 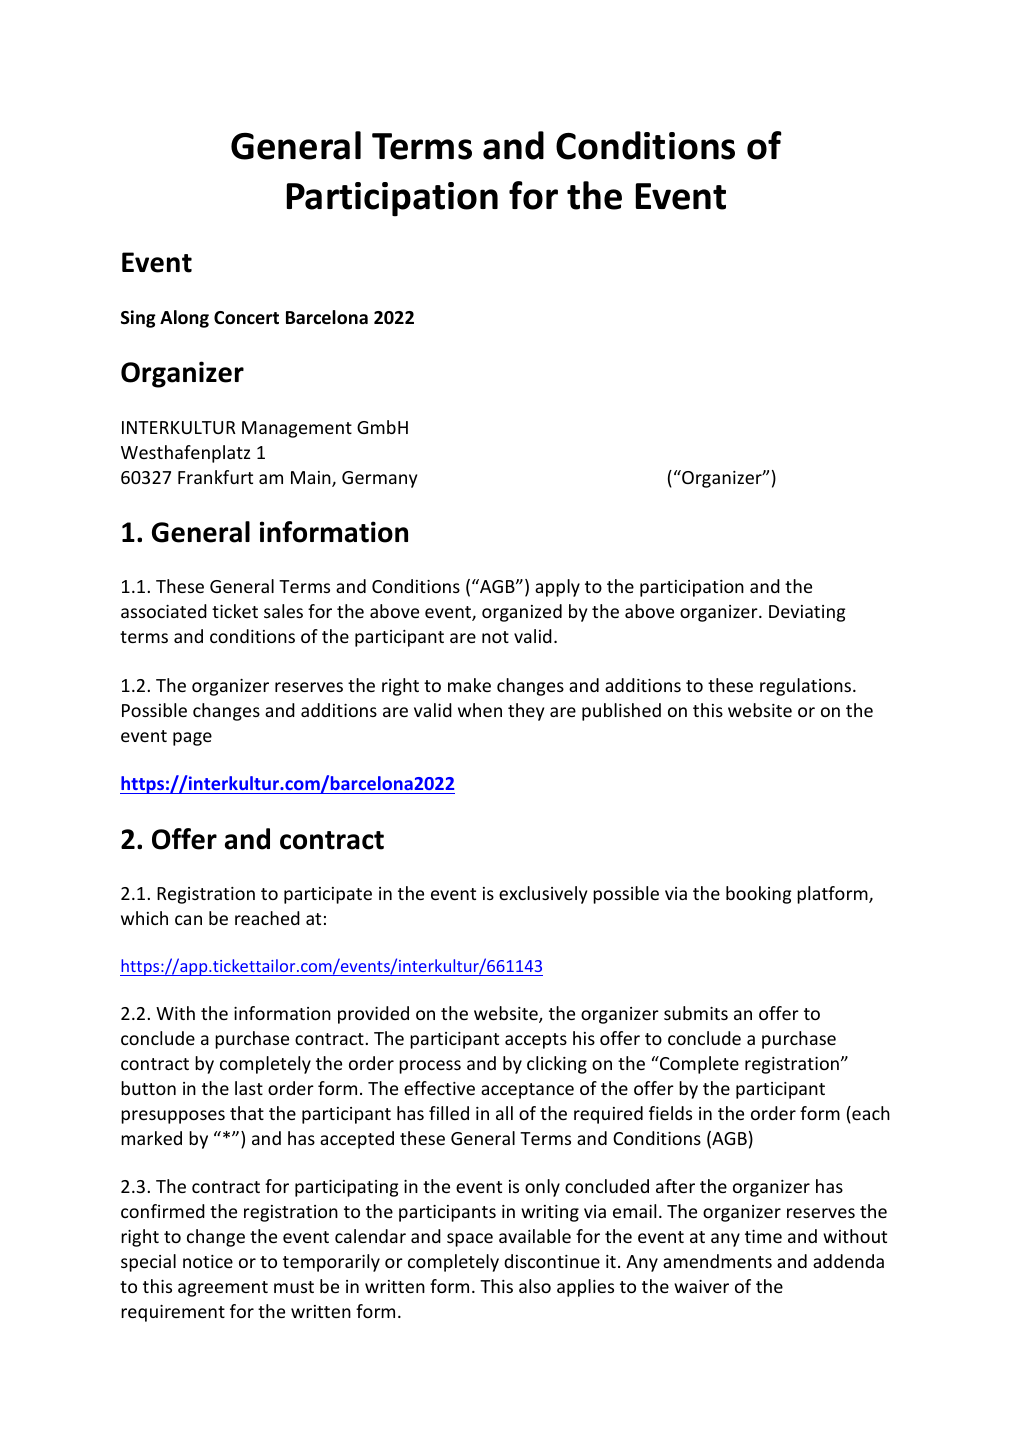 What do you see at coordinates (246, 318) in the document?
I see `Concert` at bounding box center [246, 318].
